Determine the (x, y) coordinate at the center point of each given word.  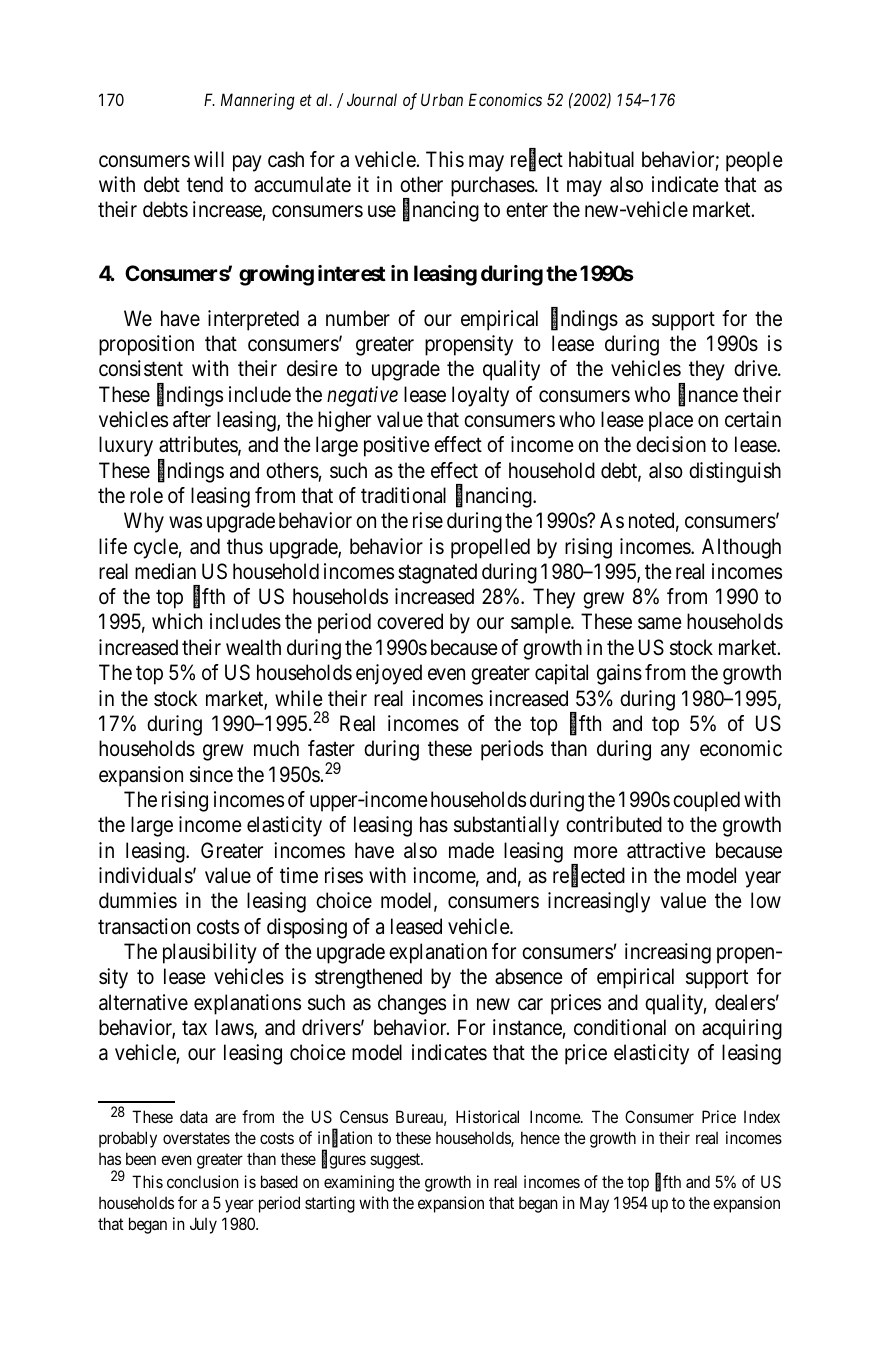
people (754, 161)
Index (762, 1116)
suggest (396, 1161)
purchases (493, 186)
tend (205, 184)
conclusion (203, 1181)
